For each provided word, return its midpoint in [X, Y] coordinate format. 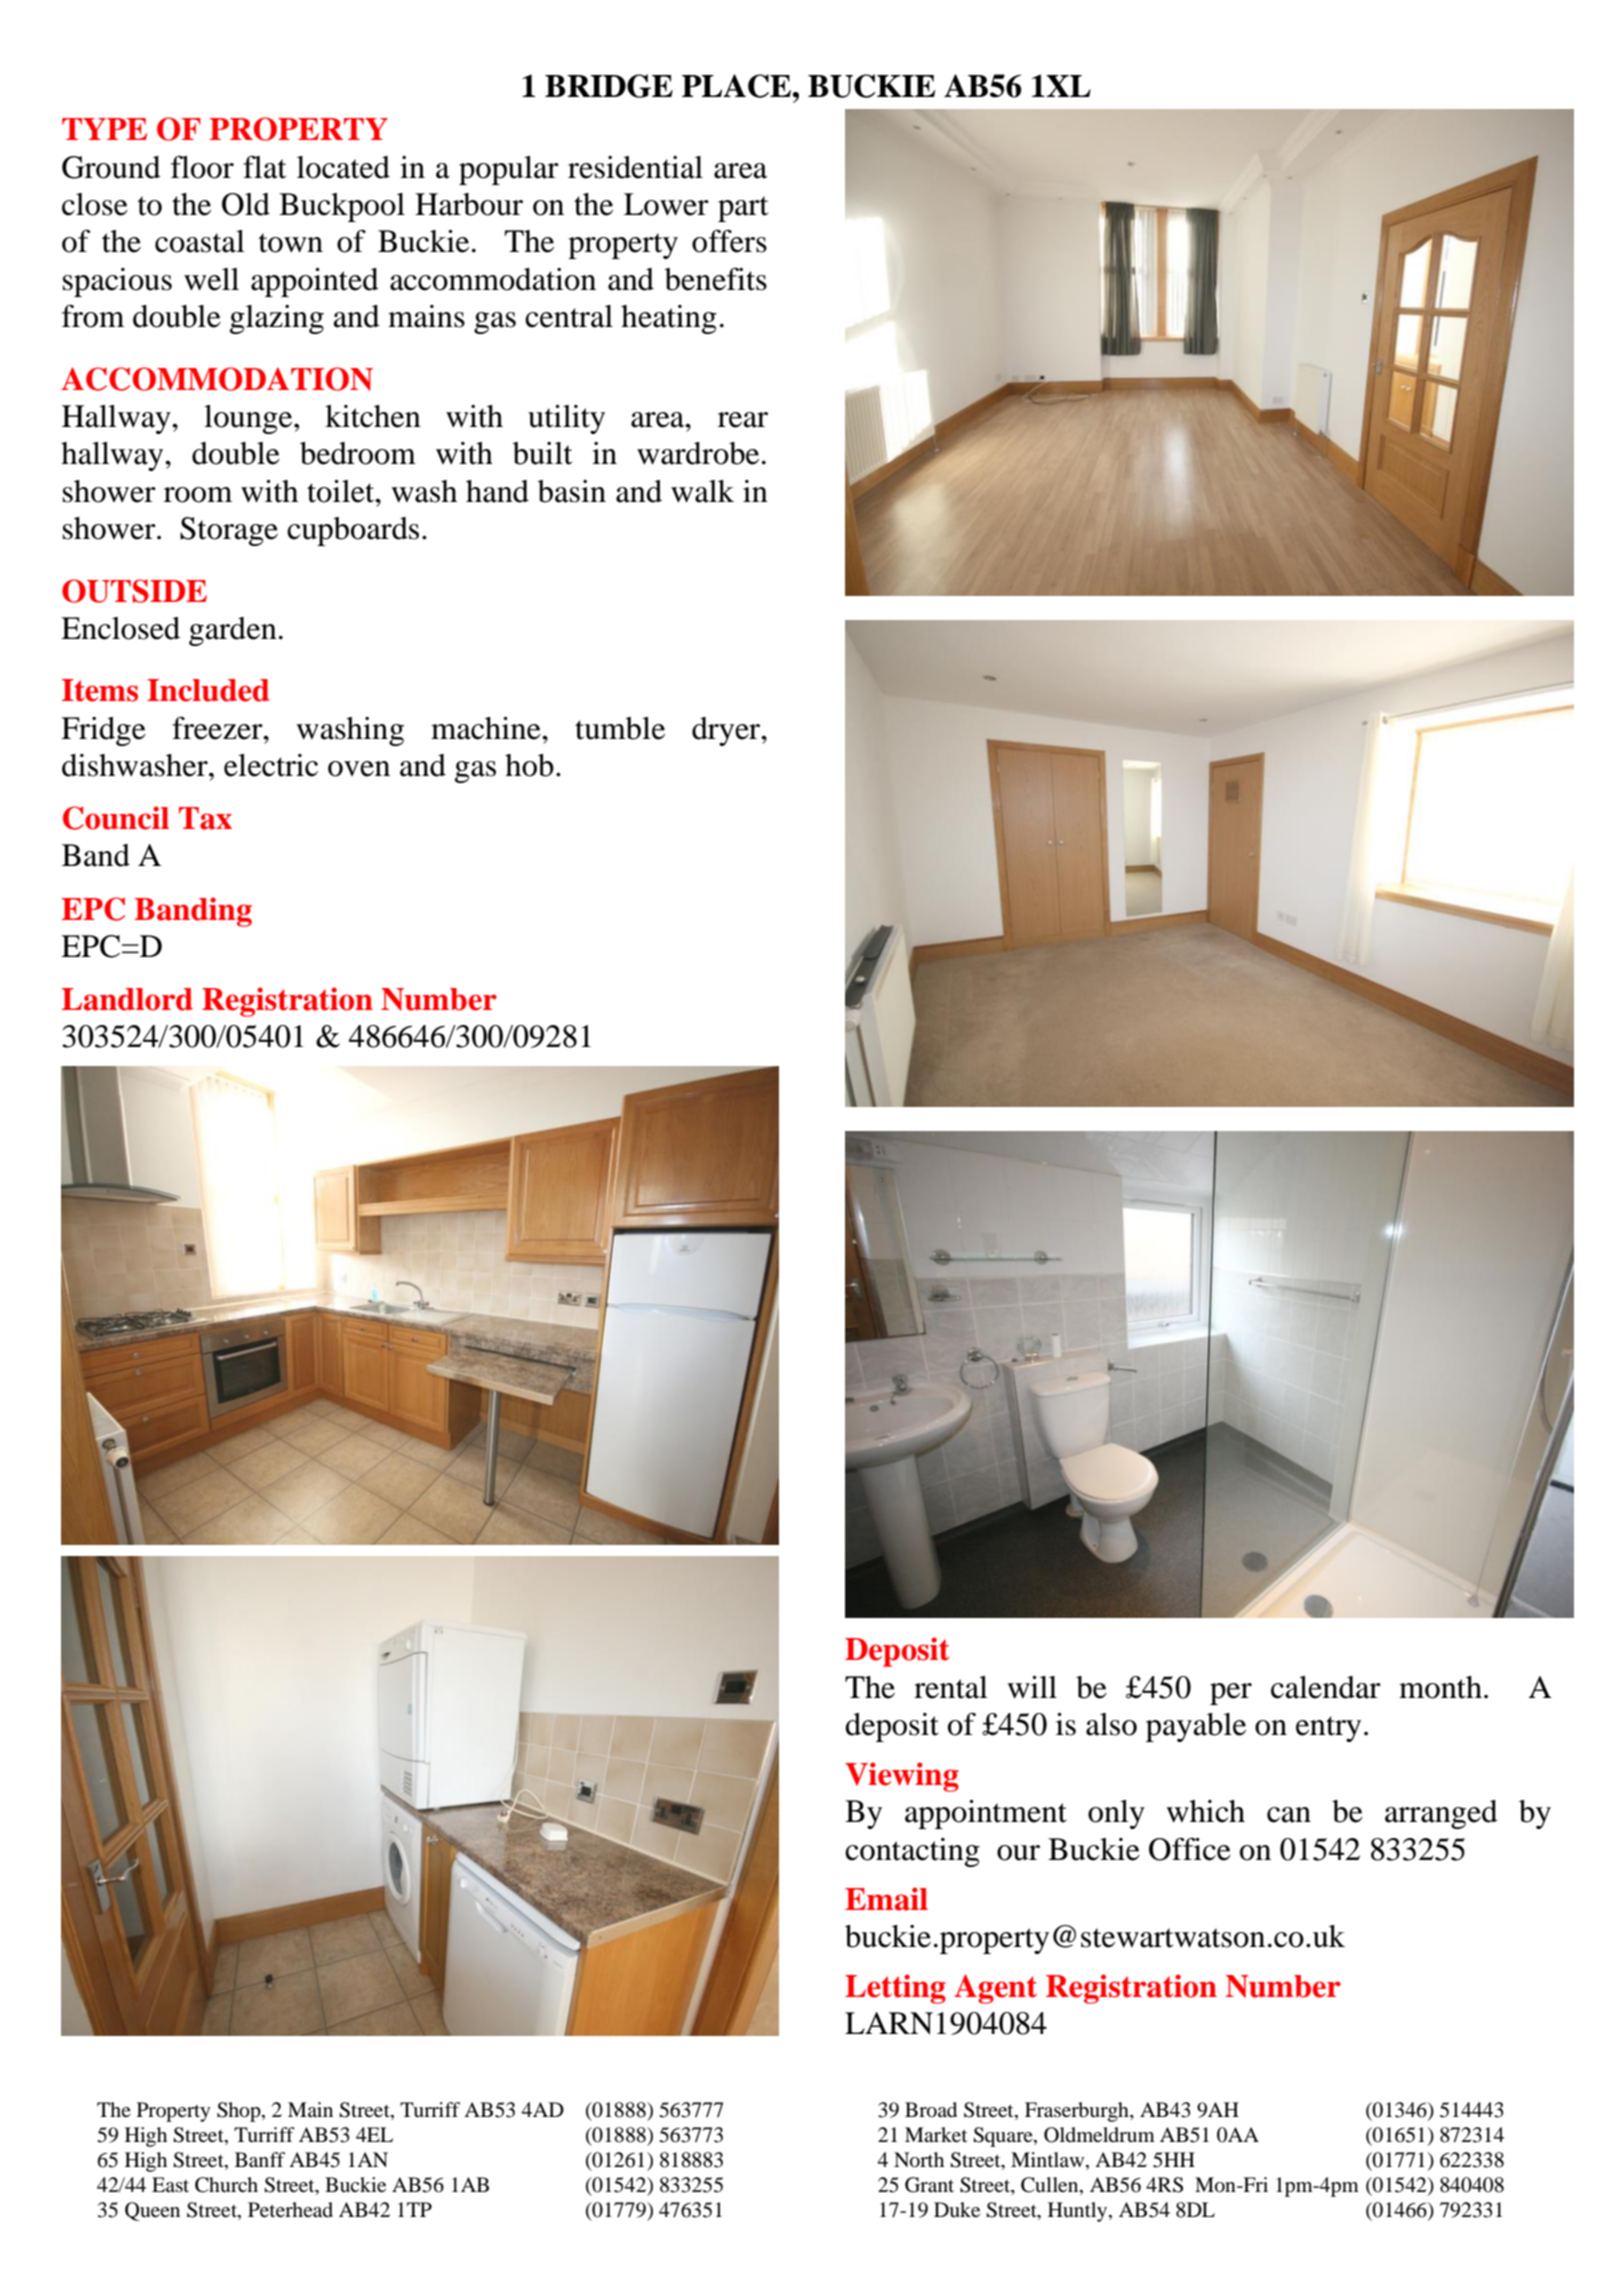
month [1440, 1687]
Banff [260, 2160]
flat [264, 167]
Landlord [127, 999]
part [743, 209]
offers [729, 241]
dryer [727, 731]
